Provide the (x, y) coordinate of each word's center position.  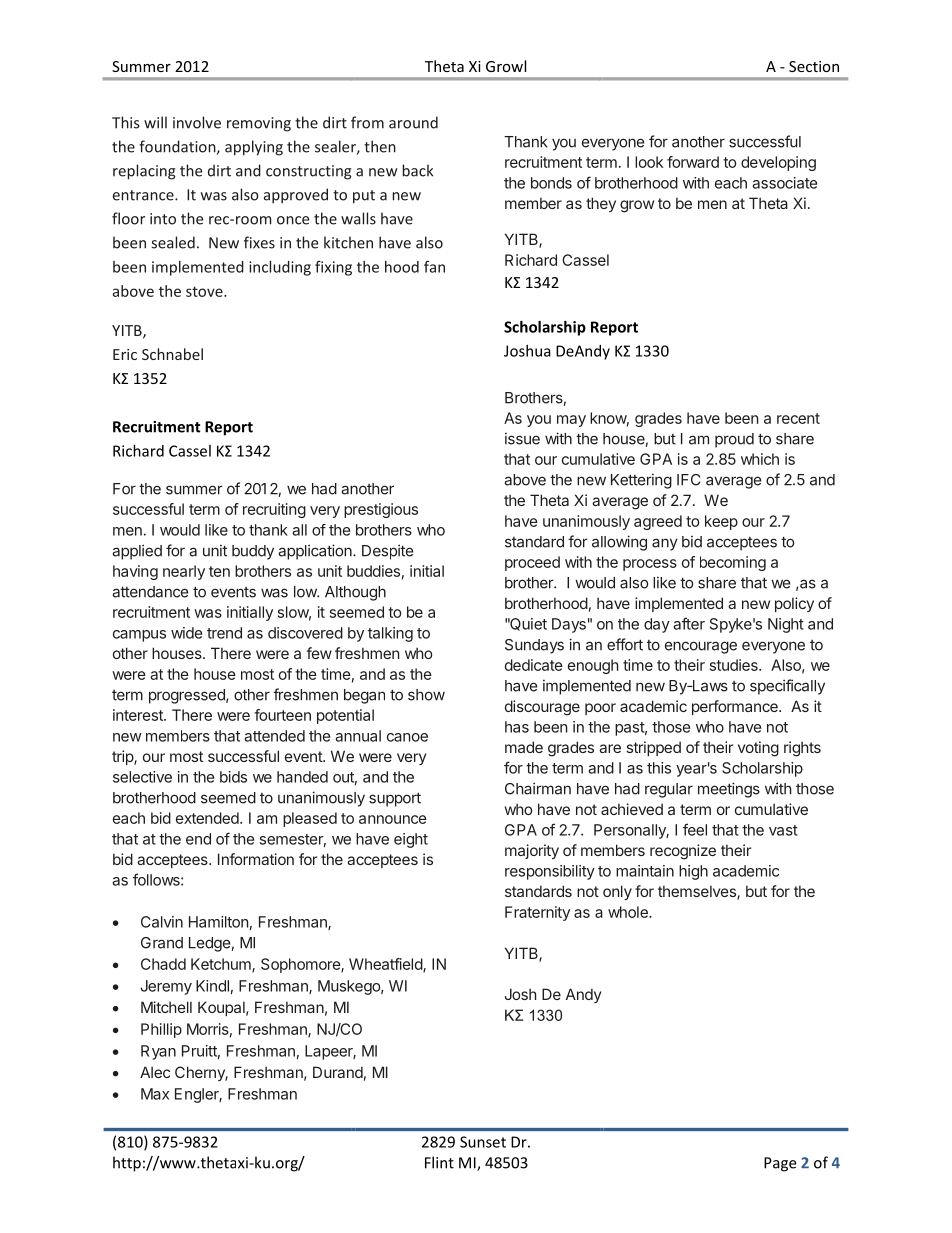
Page (780, 1164)
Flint (439, 1162)
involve (197, 122)
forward (693, 162)
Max (155, 1094)
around (413, 122)
